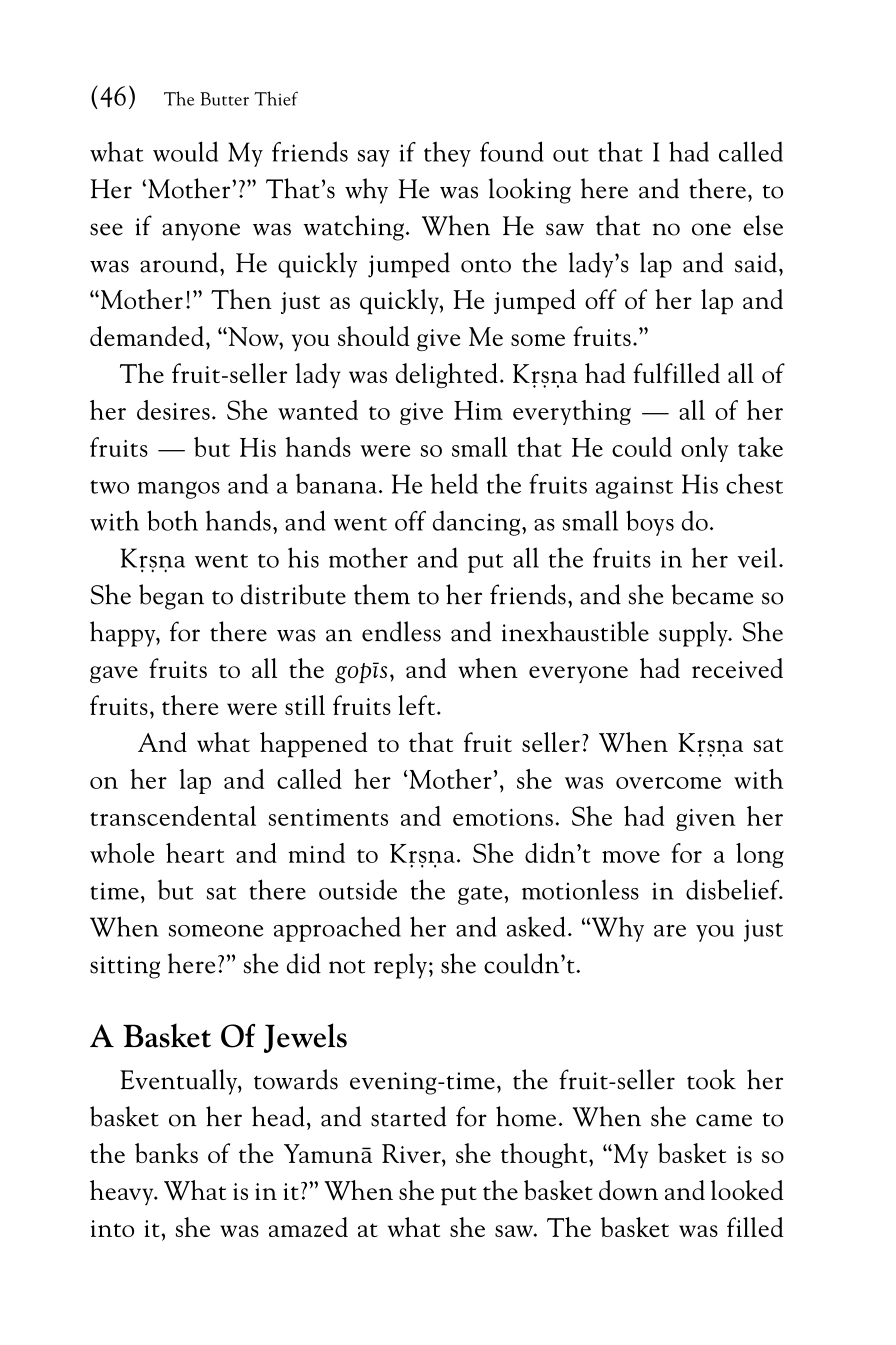 Image resolution: width=896 pixels, height=1345 pixels. I want to click on would, so click(185, 151).
